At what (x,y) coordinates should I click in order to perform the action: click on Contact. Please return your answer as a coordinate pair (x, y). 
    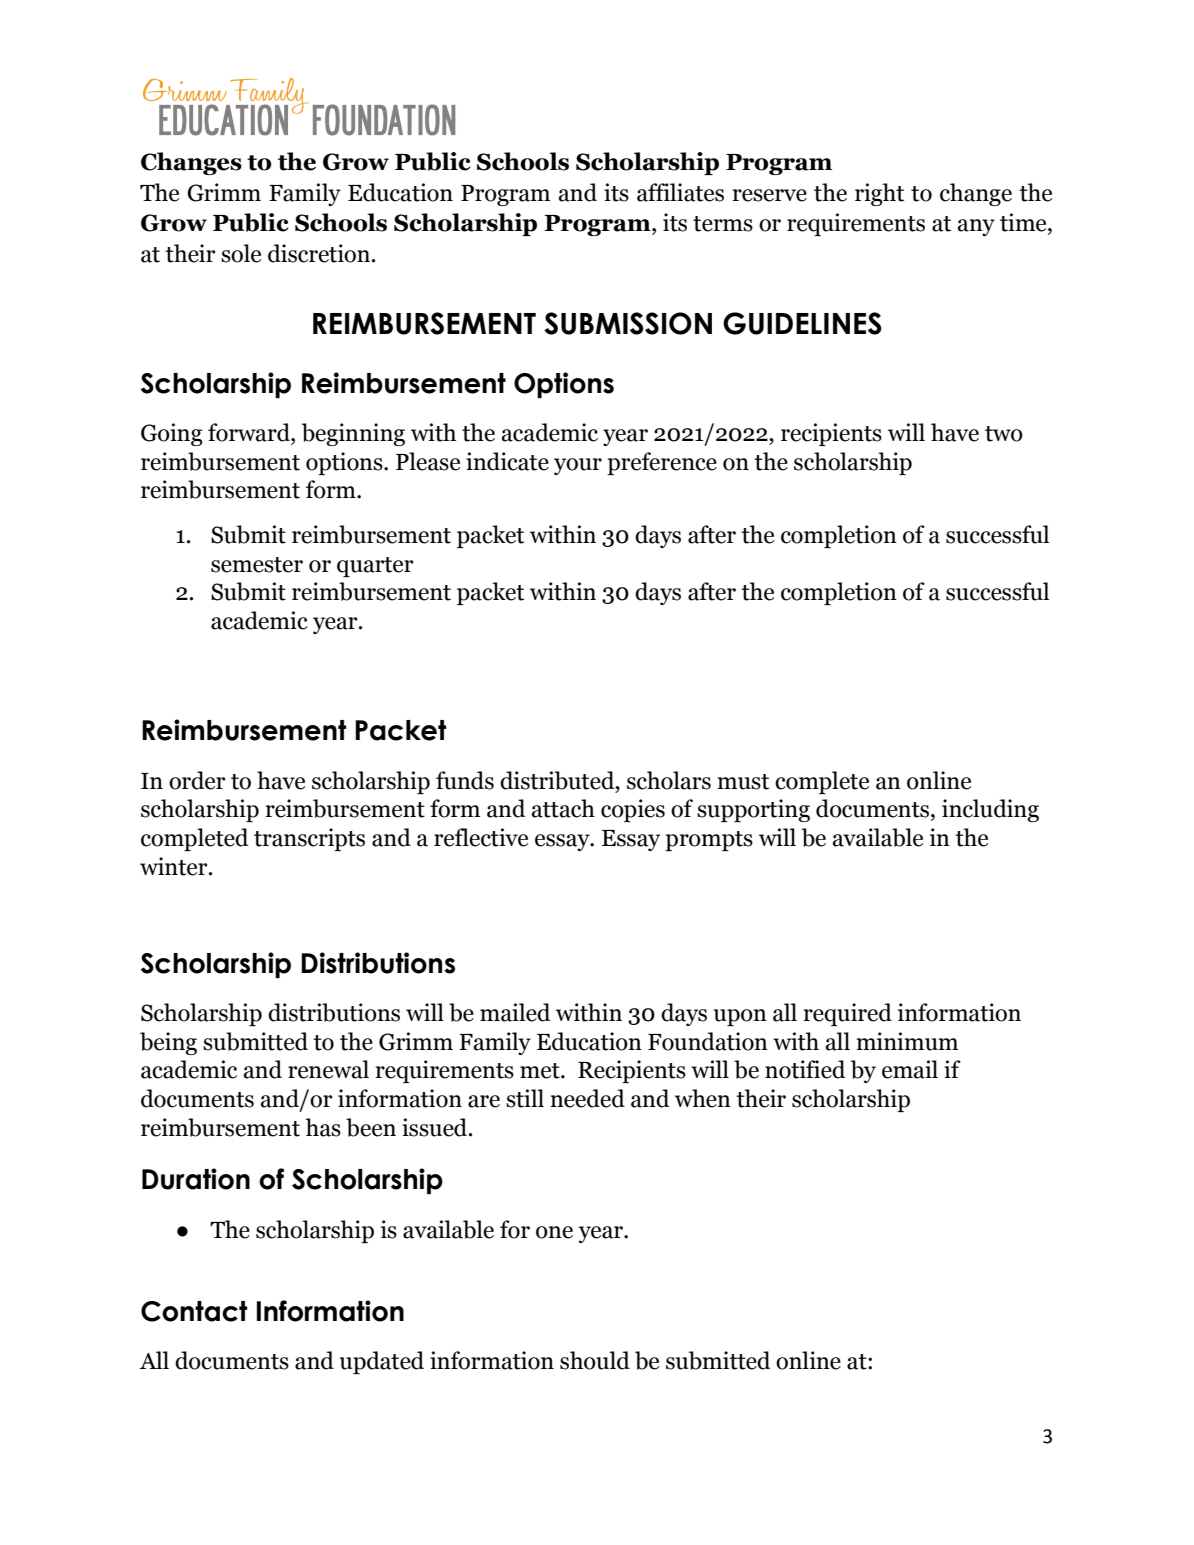
    Looking at the image, I should click on (194, 1311).
